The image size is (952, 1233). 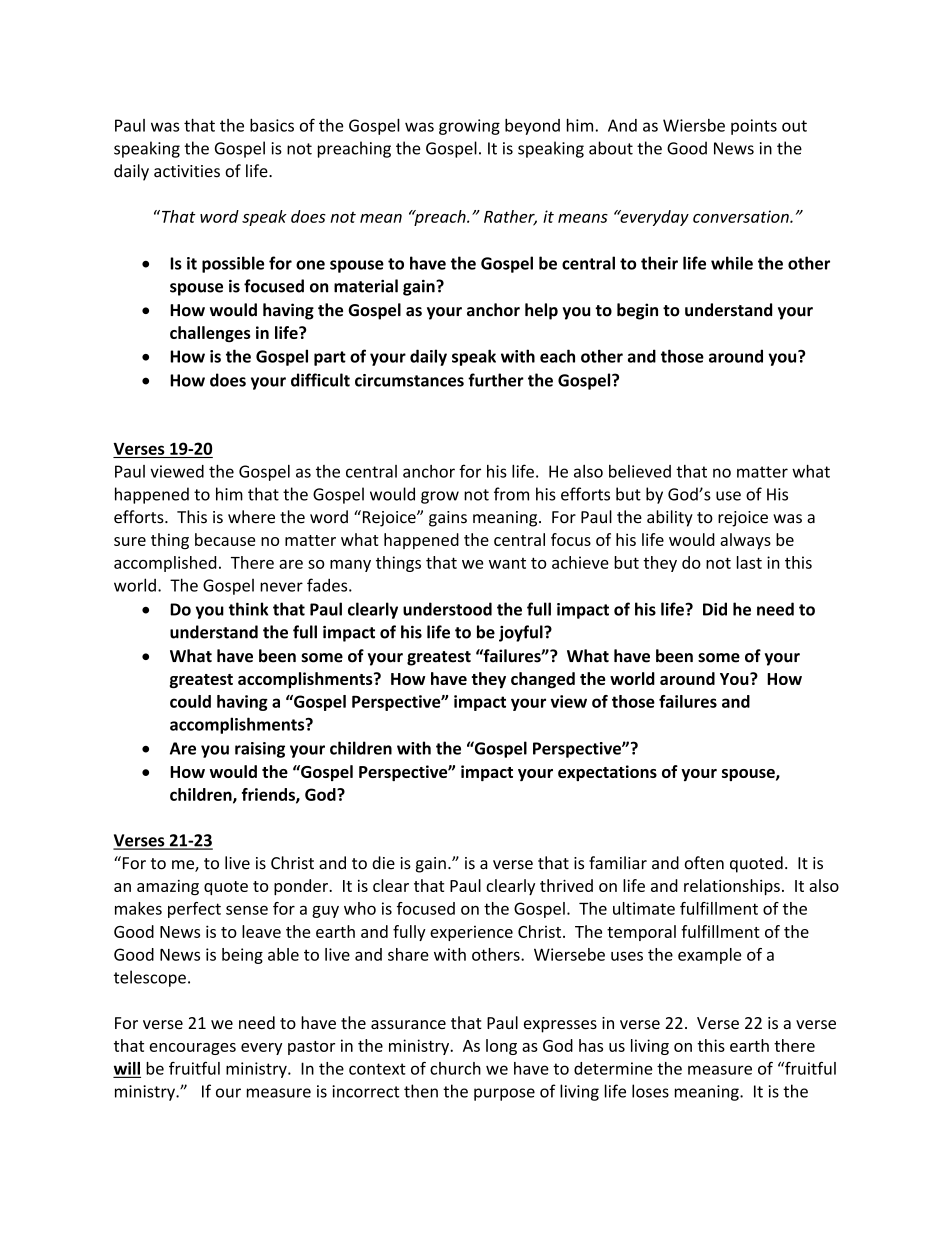 I want to click on activities, so click(x=187, y=171).
